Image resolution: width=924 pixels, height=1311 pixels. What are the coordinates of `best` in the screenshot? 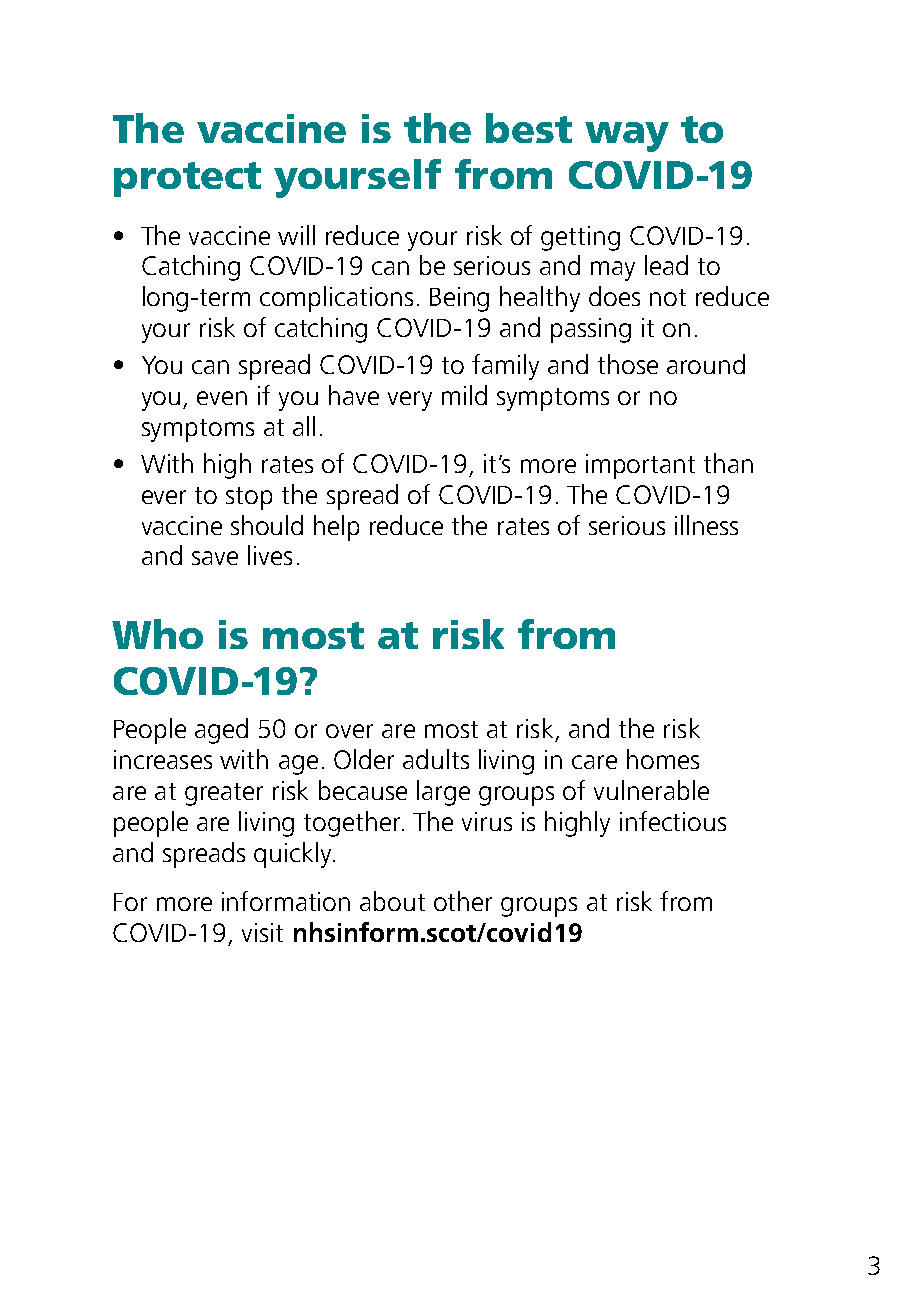 It's located at (529, 128).
